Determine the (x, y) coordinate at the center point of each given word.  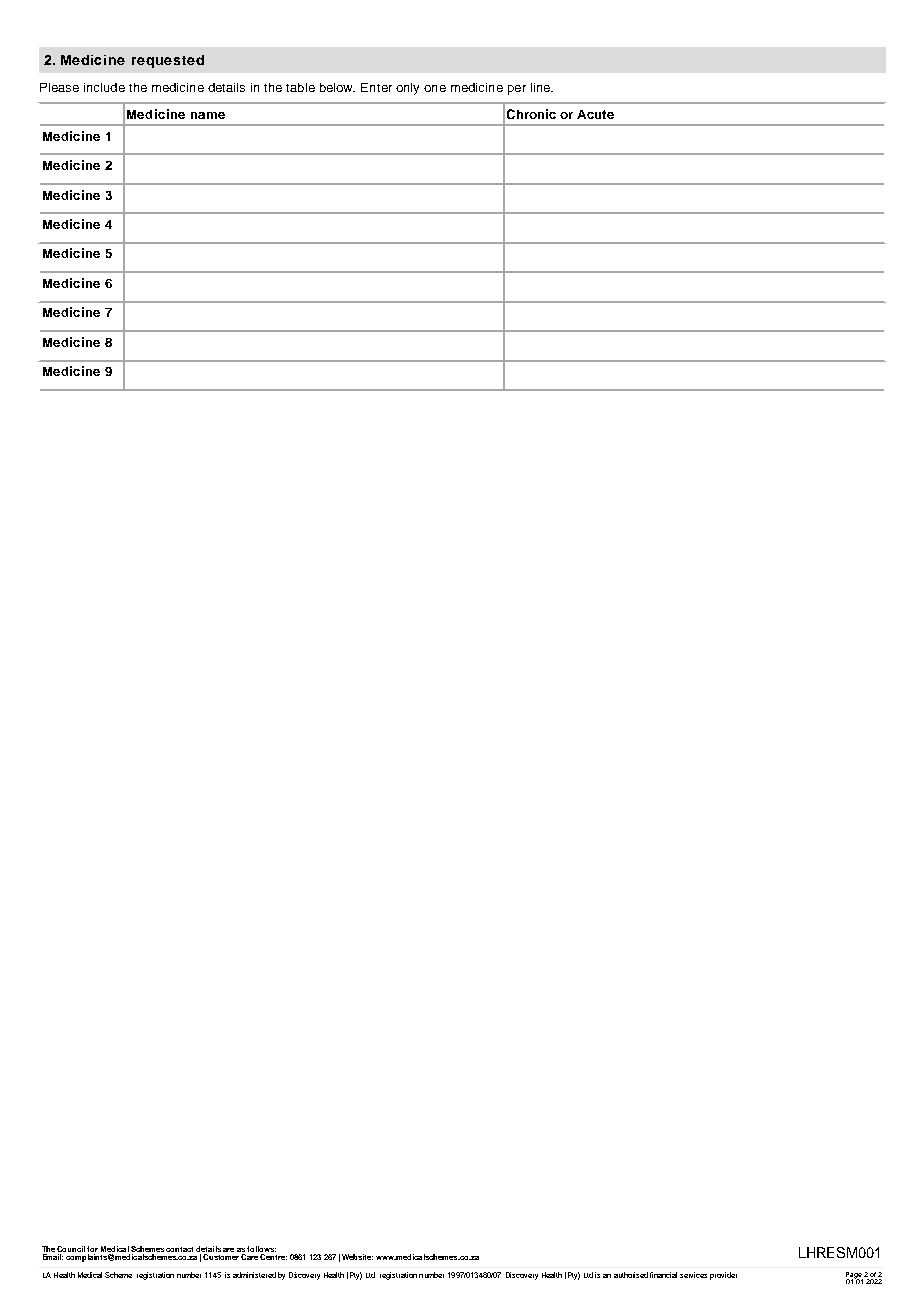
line (541, 87)
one (435, 88)
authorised (631, 1275)
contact (179, 1249)
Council (71, 1250)
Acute (595, 114)
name (208, 115)
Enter (376, 87)
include (104, 87)
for (92, 1250)
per (517, 90)
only (407, 89)
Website (357, 1257)
